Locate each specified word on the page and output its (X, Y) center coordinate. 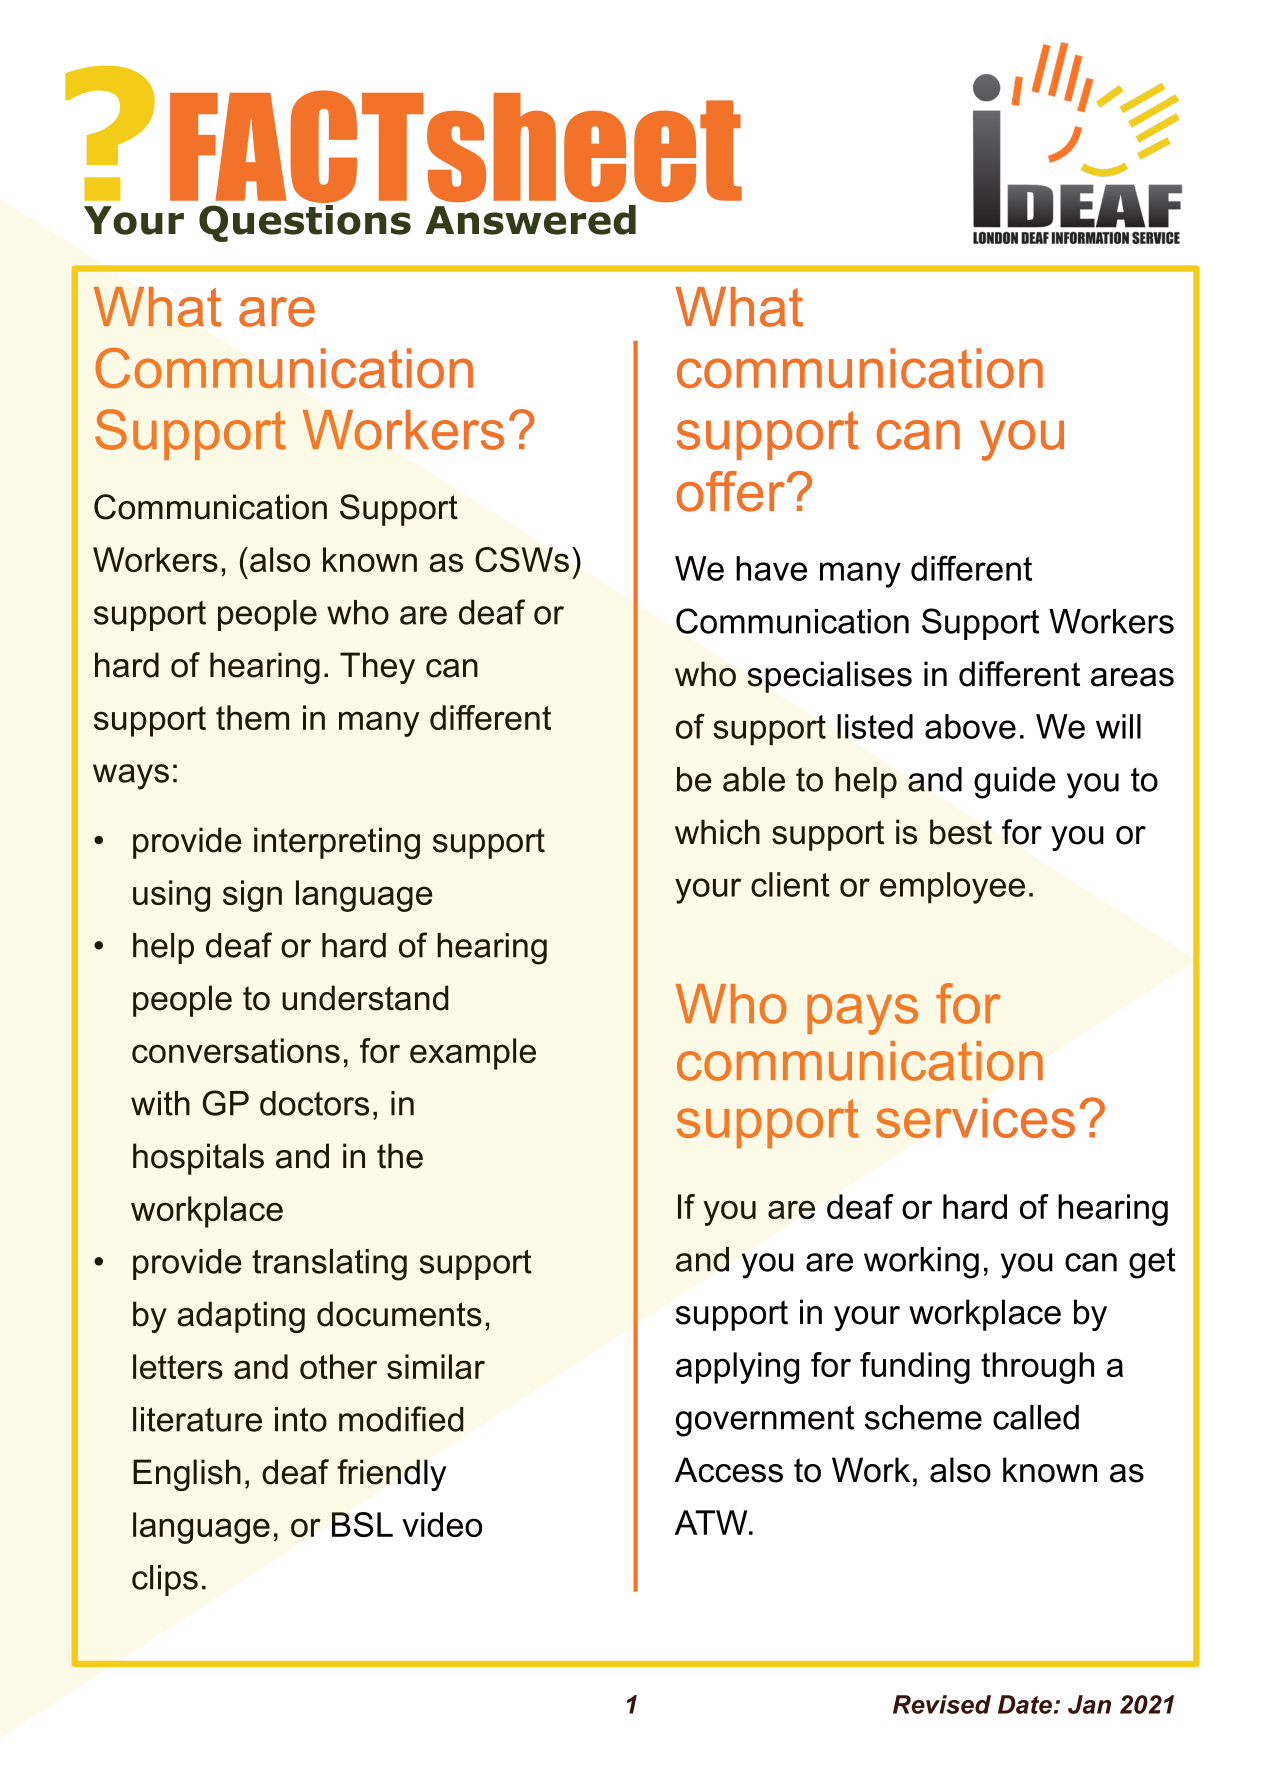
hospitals (198, 1159)
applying (737, 1368)
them (252, 717)
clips (165, 1580)
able (754, 779)
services (975, 1118)
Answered (530, 220)
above (970, 726)
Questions (305, 222)
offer (730, 491)
